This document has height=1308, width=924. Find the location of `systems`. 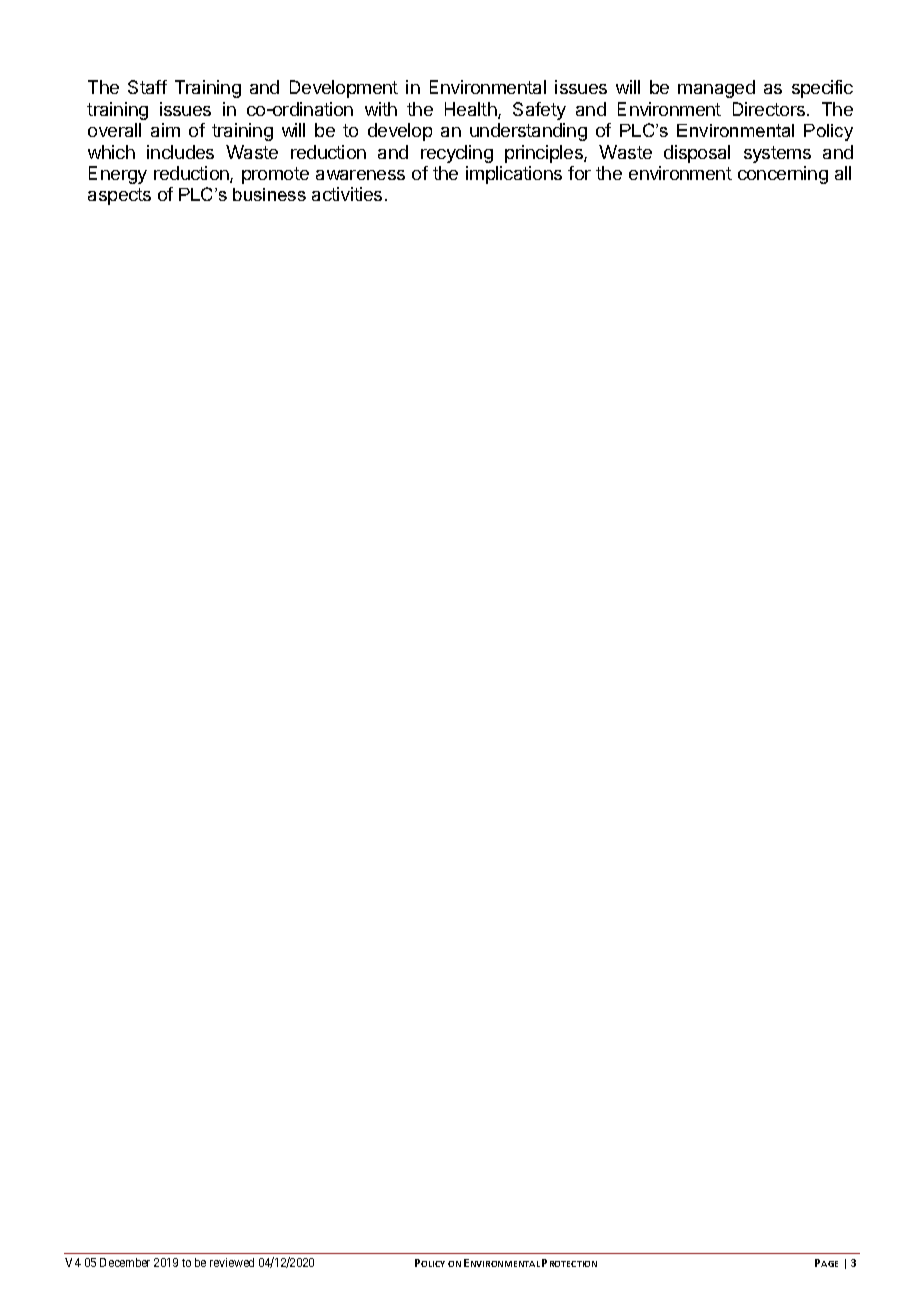

systems is located at coordinates (777, 154).
